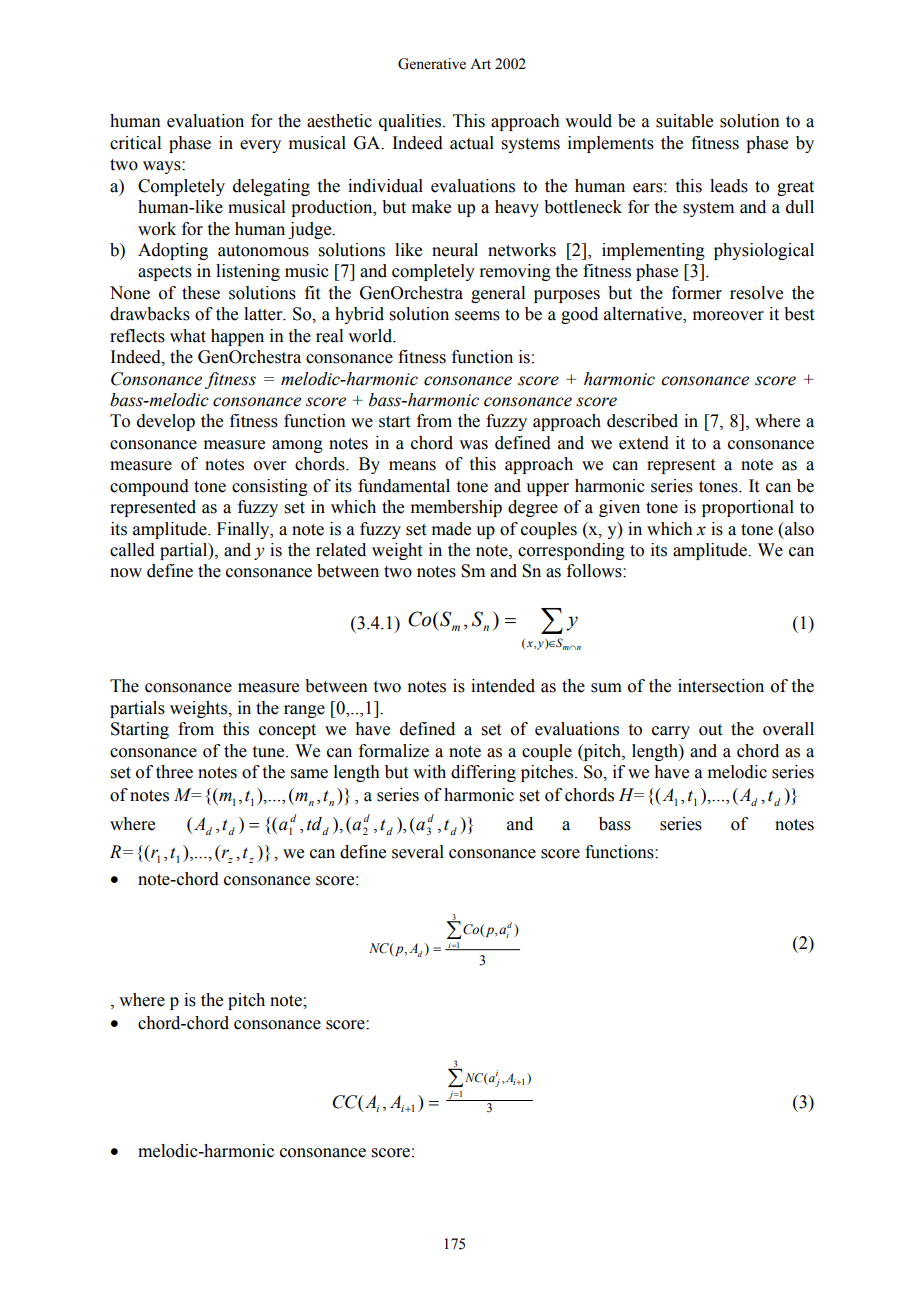 The image size is (924, 1308). What do you see at coordinates (684, 121) in the screenshot?
I see `suitable` at bounding box center [684, 121].
